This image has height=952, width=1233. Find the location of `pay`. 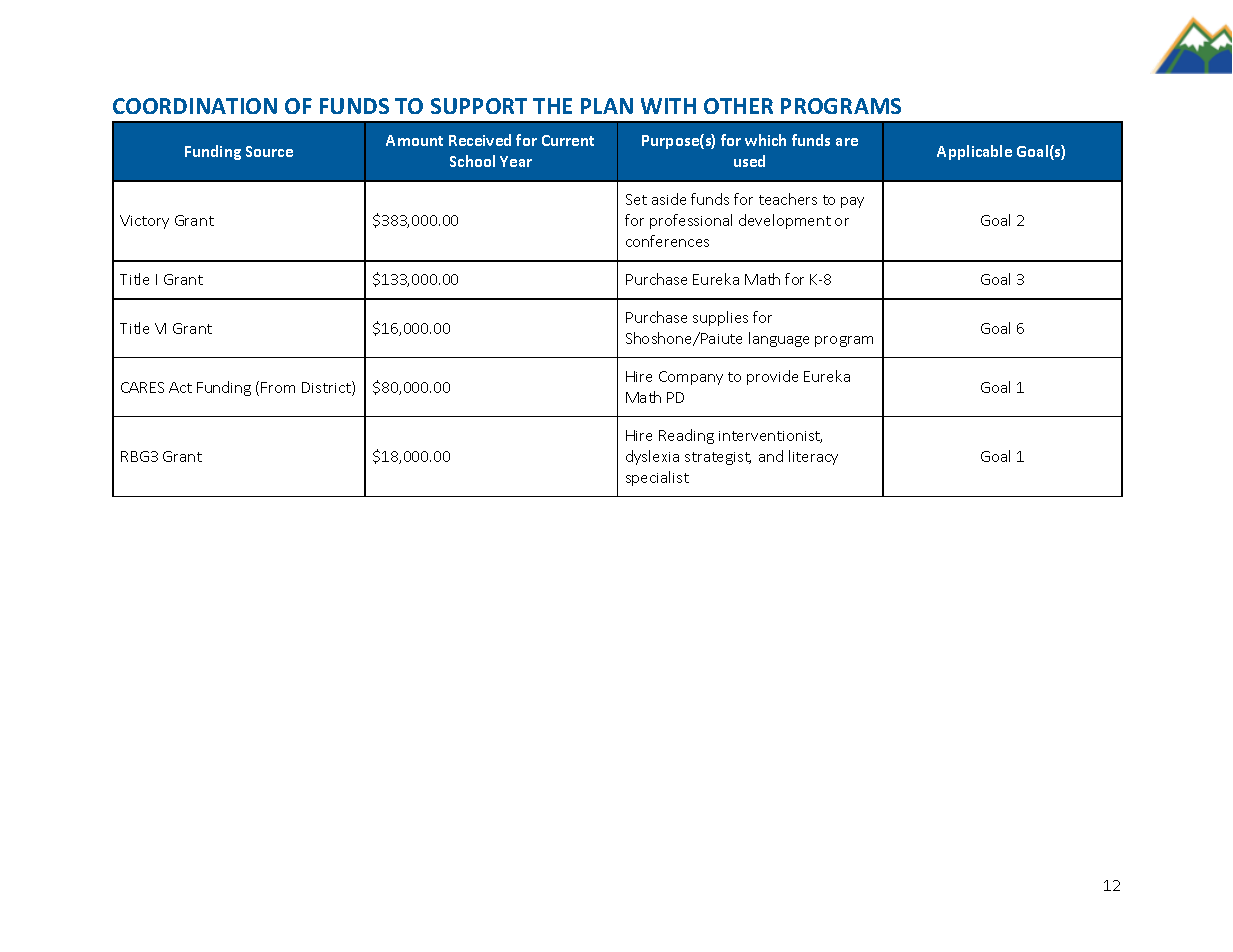

pay is located at coordinates (852, 202).
